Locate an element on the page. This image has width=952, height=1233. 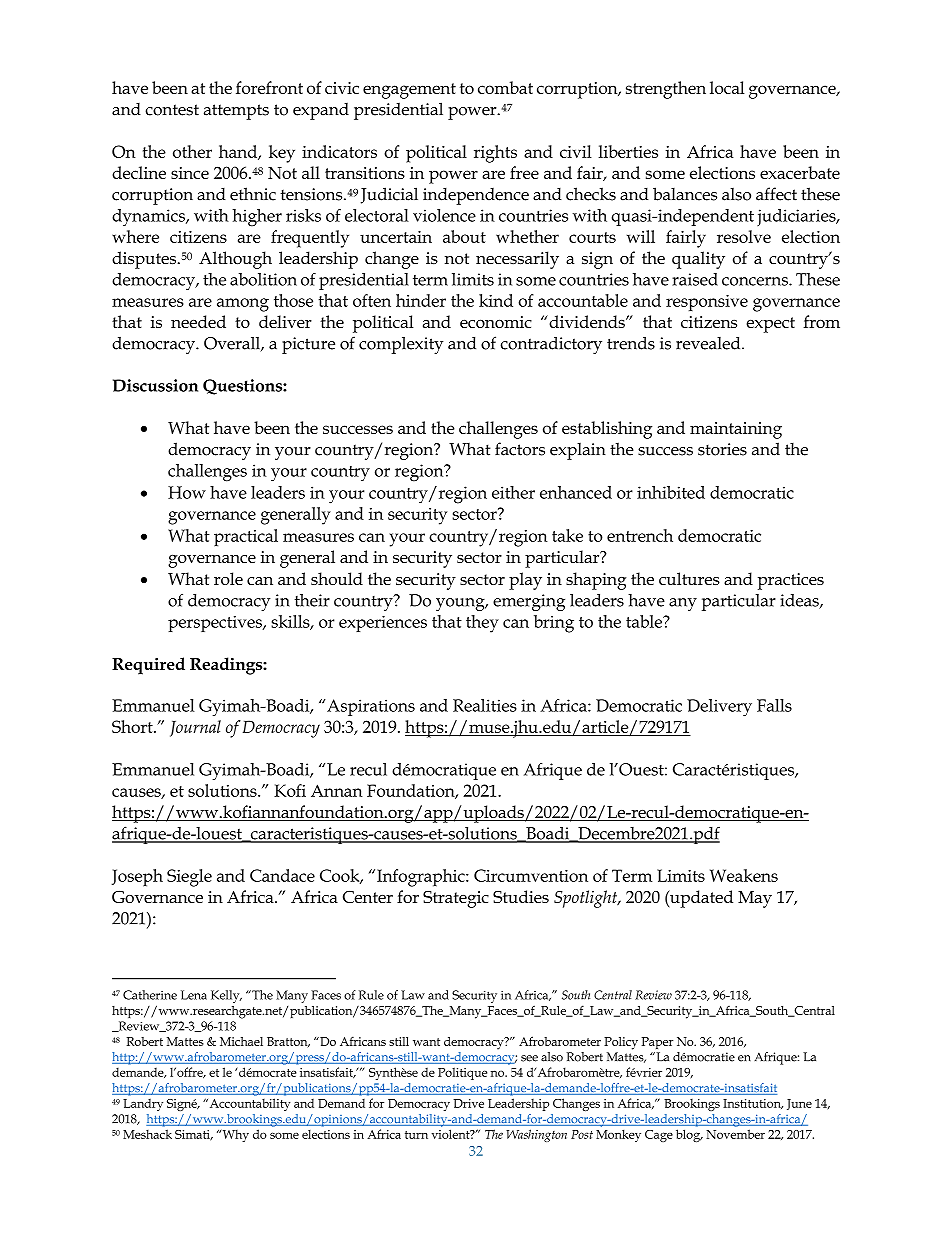
Falls is located at coordinates (774, 705).
